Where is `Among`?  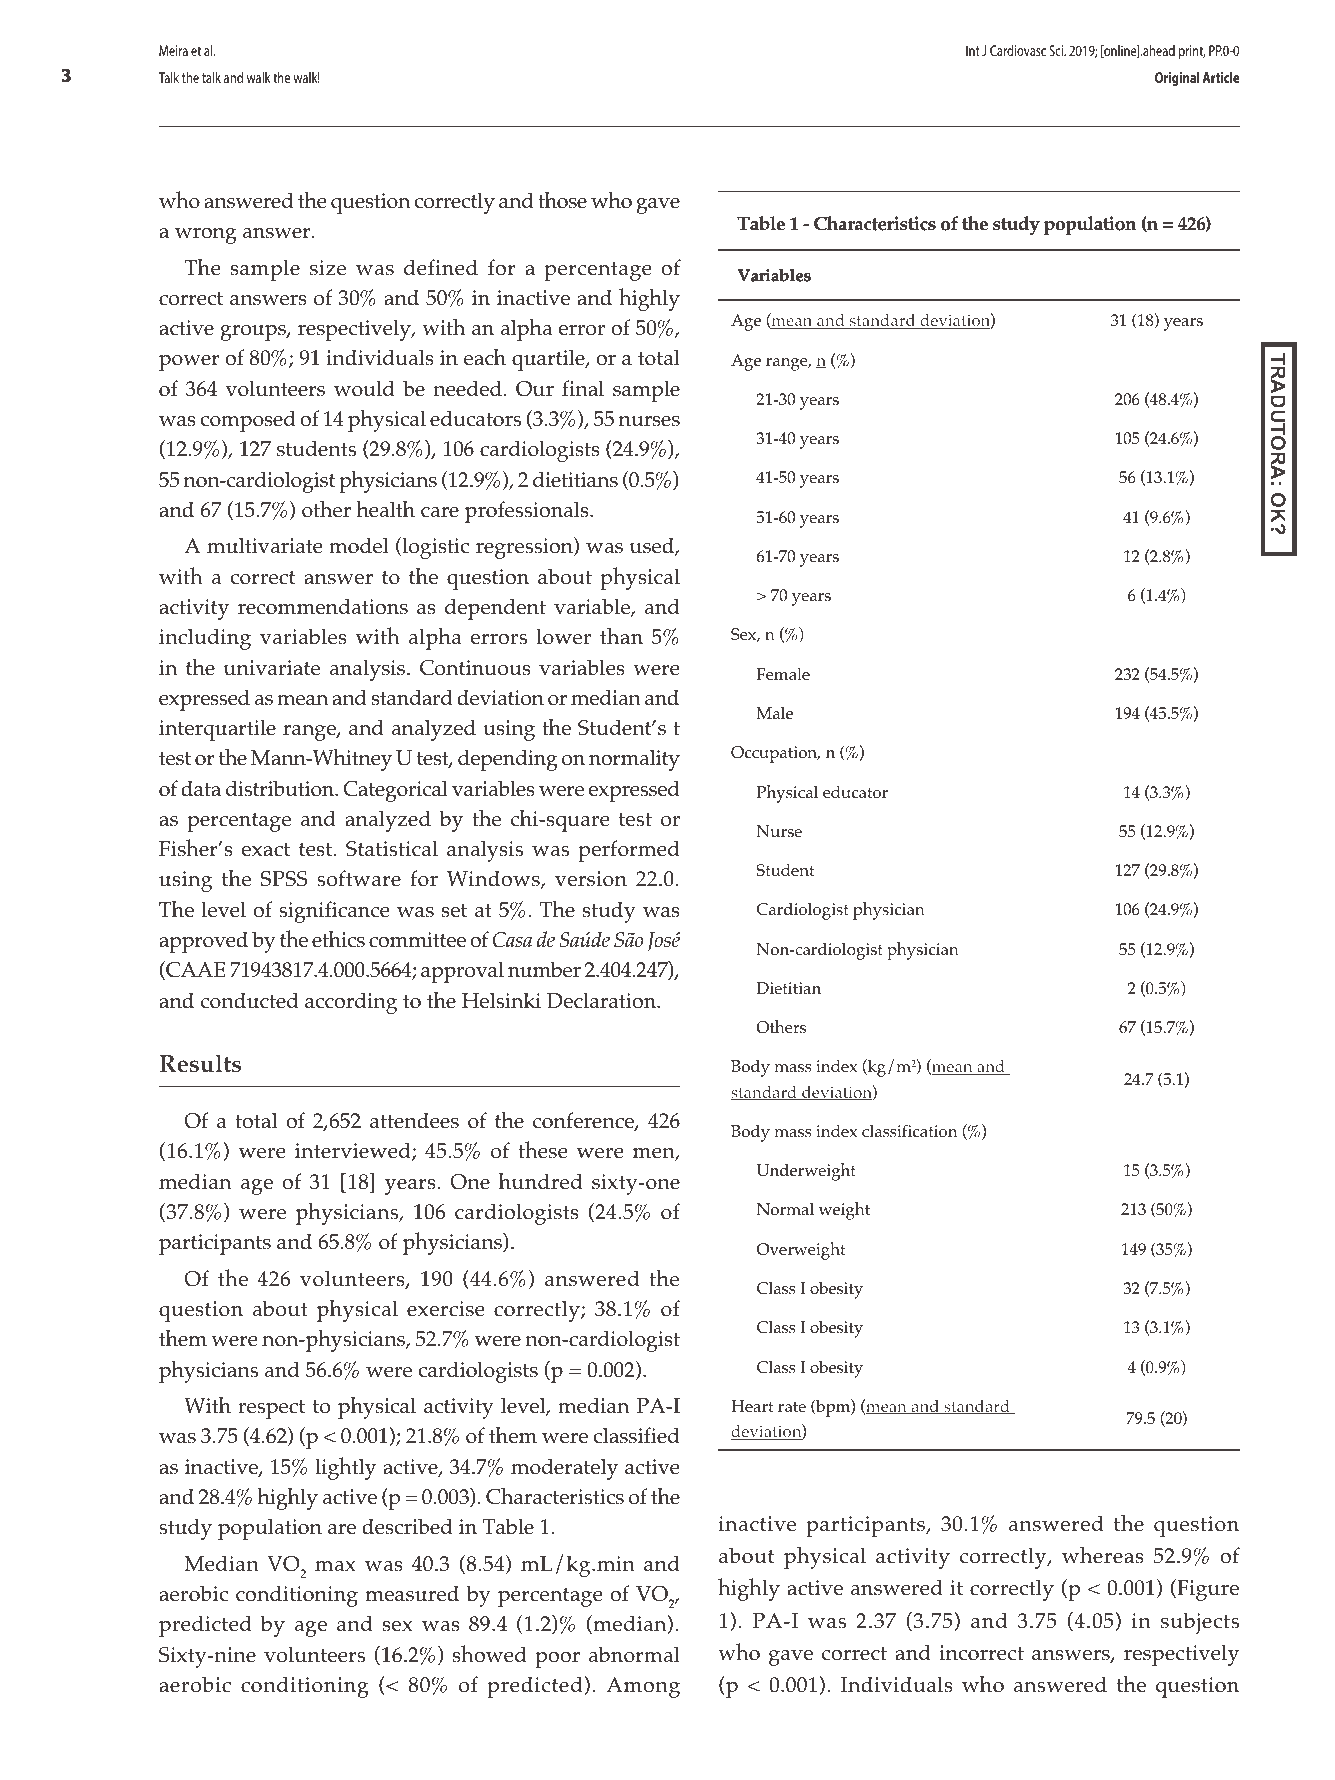
Among is located at coordinates (643, 1687).
